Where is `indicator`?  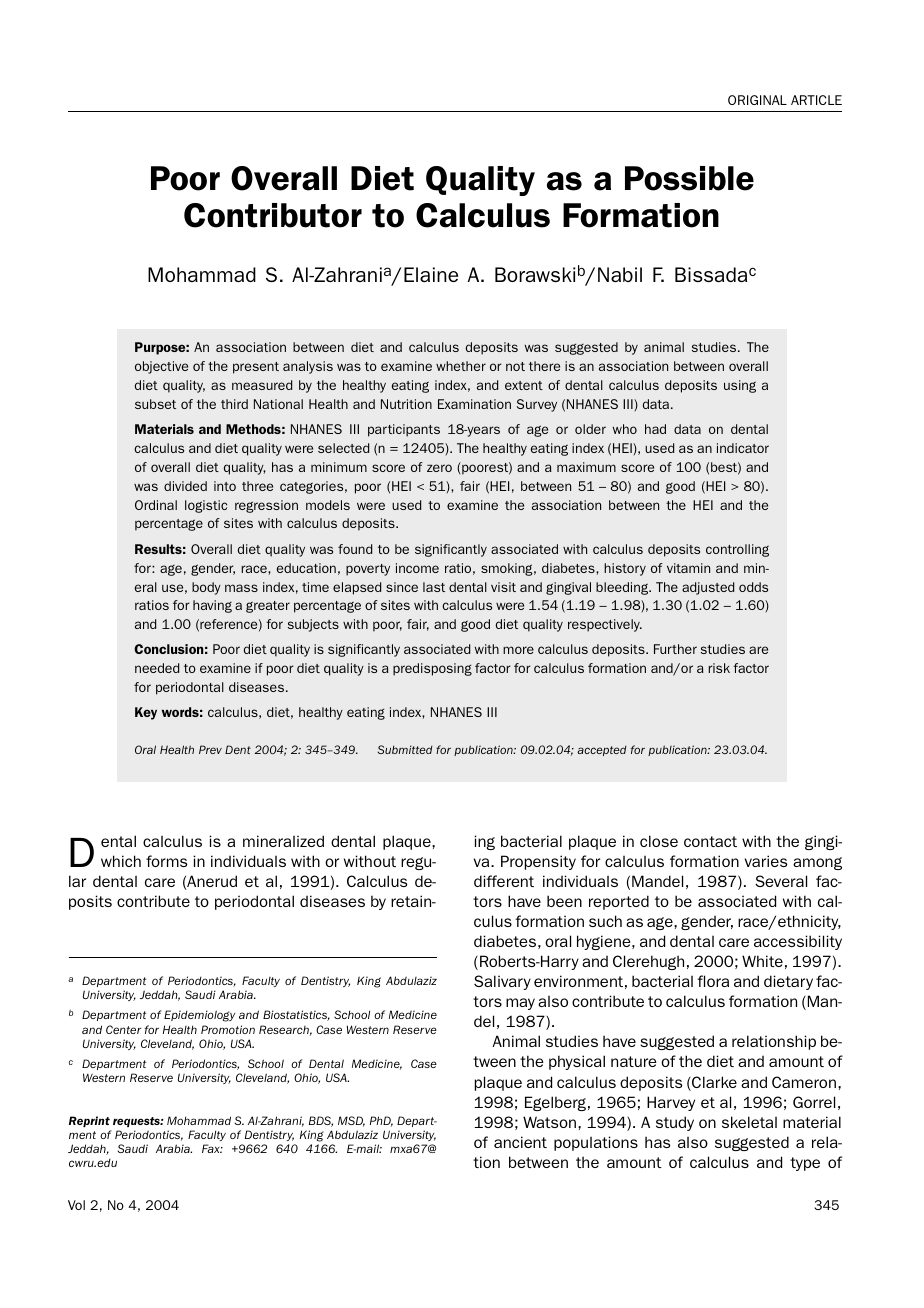
indicator is located at coordinates (743, 448).
